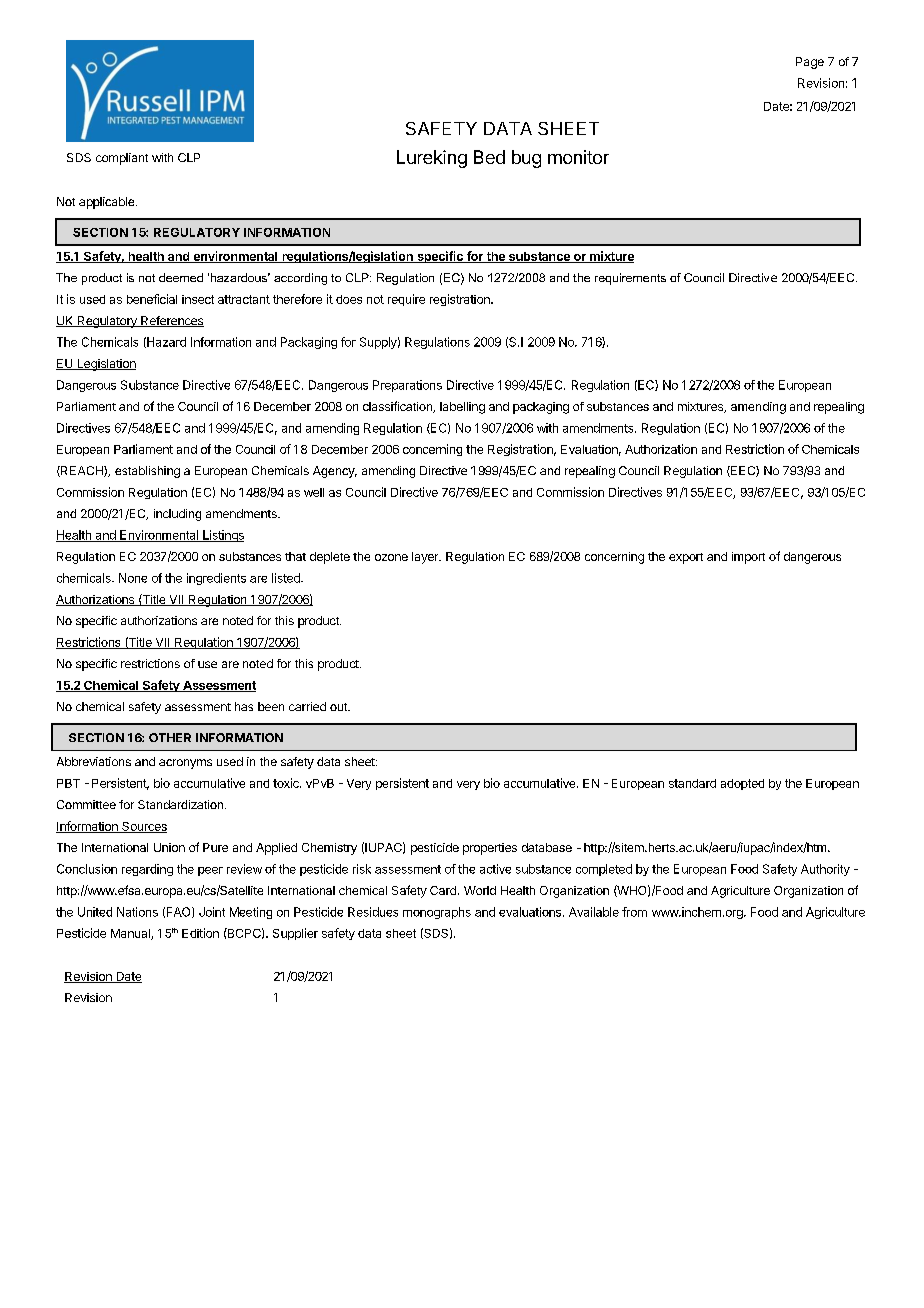 This image has width=924, height=1308. Describe the element at coordinates (748, 558) in the image. I see `import` at that location.
